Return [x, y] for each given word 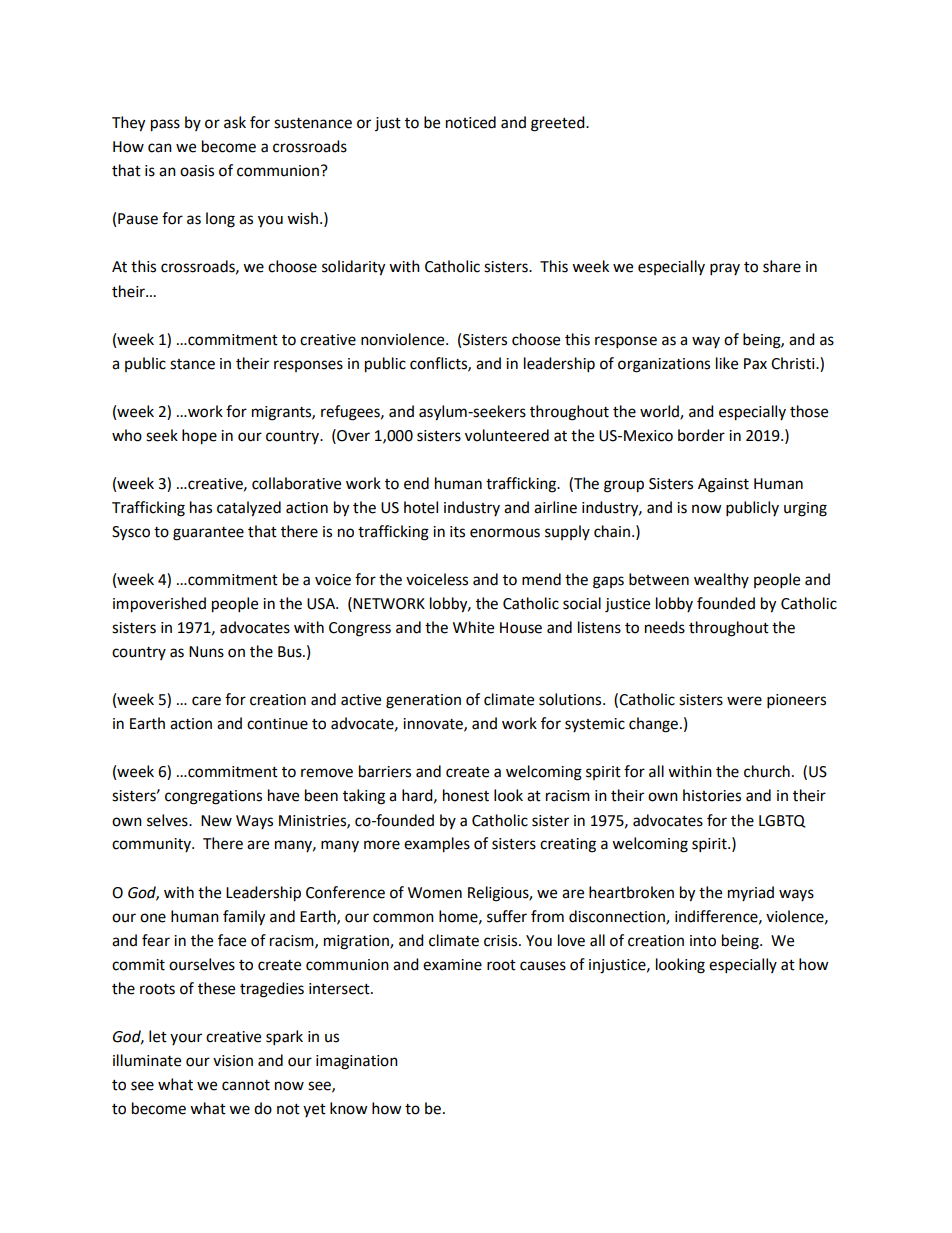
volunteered [507, 435]
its [457, 532]
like [727, 363]
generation [423, 701]
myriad [751, 893]
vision [233, 1061]
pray [725, 269]
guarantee [208, 534]
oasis [197, 171]
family [244, 918]
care [206, 701]
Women [435, 893]
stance [192, 364]
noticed [471, 122]
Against [723, 485]
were [744, 701]
